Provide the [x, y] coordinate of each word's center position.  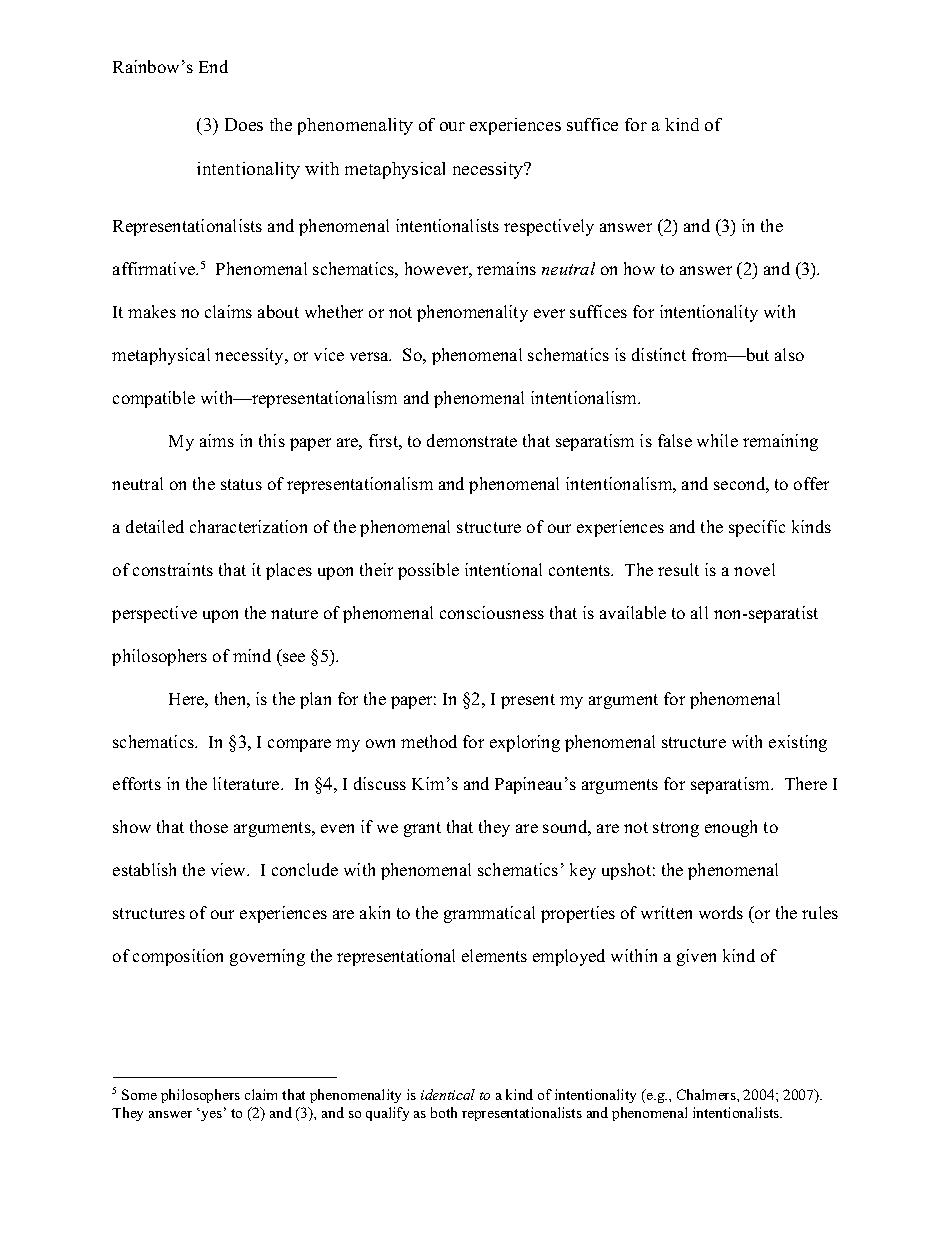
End [213, 66]
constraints [173, 569]
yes [210, 1115]
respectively [549, 227]
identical [448, 1094]
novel [754, 569]
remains [506, 268]
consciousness [492, 612]
